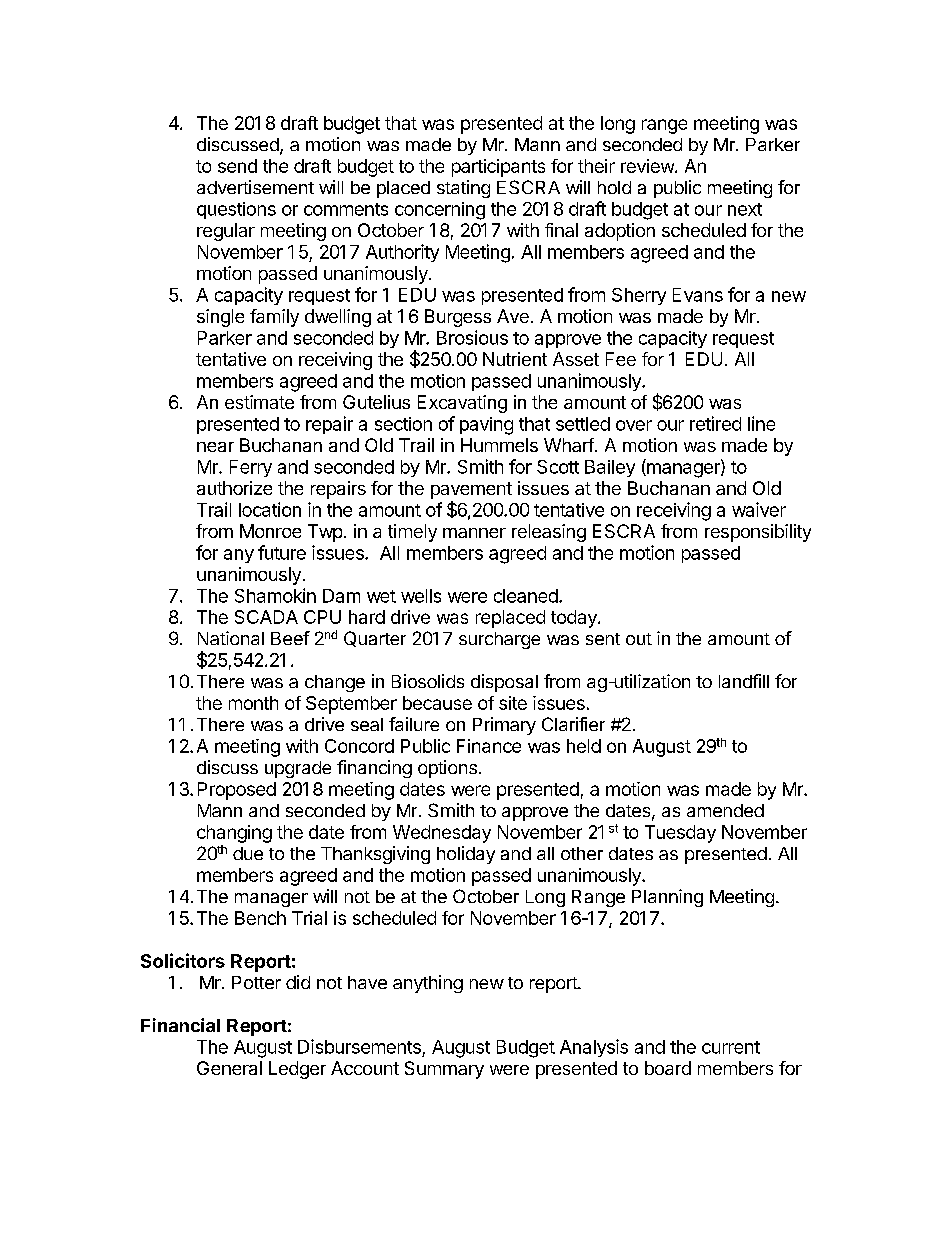 This document has height=1233, width=952. I want to click on surcharge, so click(499, 640).
